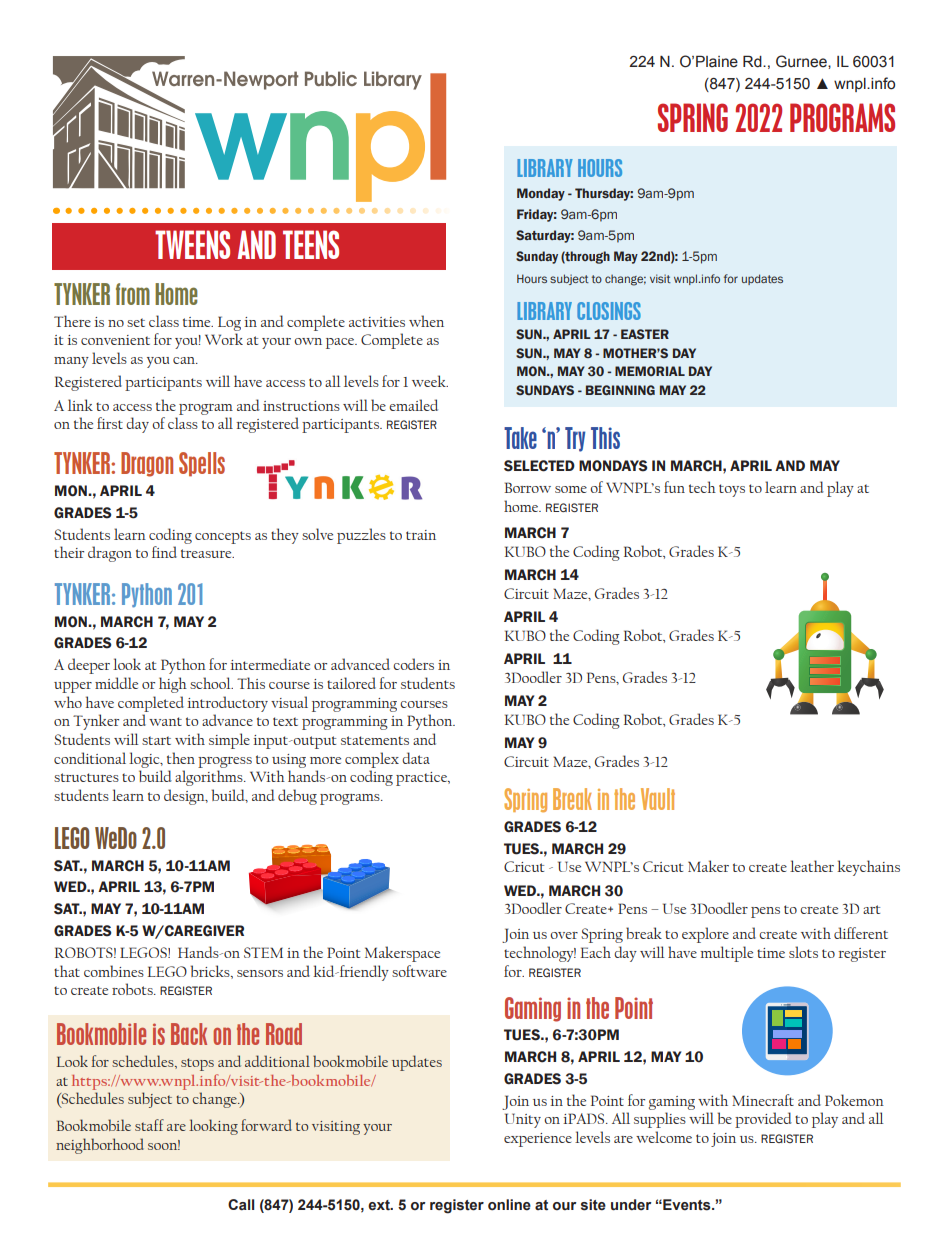  I want to click on neighborhood, so click(100, 1146).
